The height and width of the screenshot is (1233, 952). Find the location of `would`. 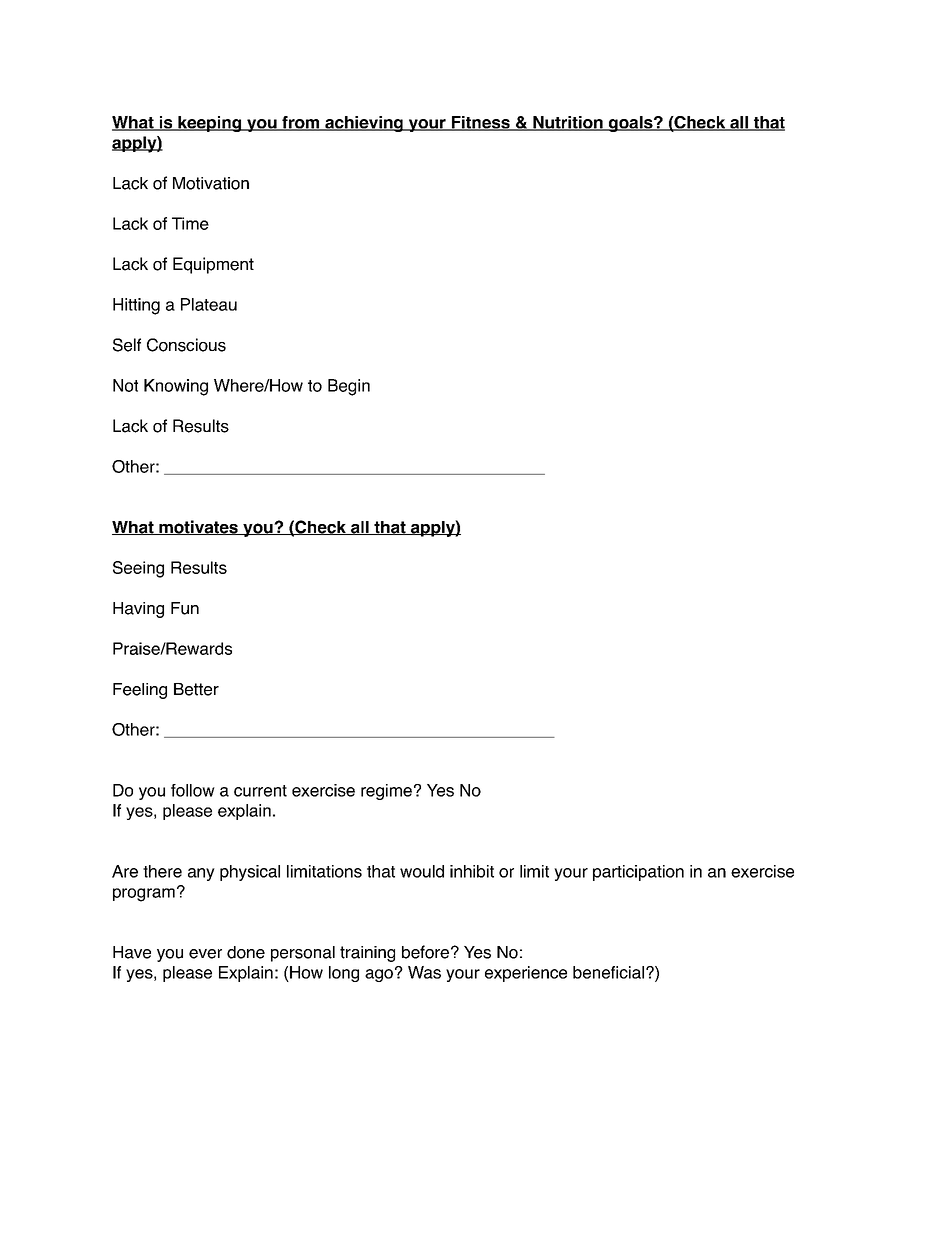

would is located at coordinates (422, 871).
